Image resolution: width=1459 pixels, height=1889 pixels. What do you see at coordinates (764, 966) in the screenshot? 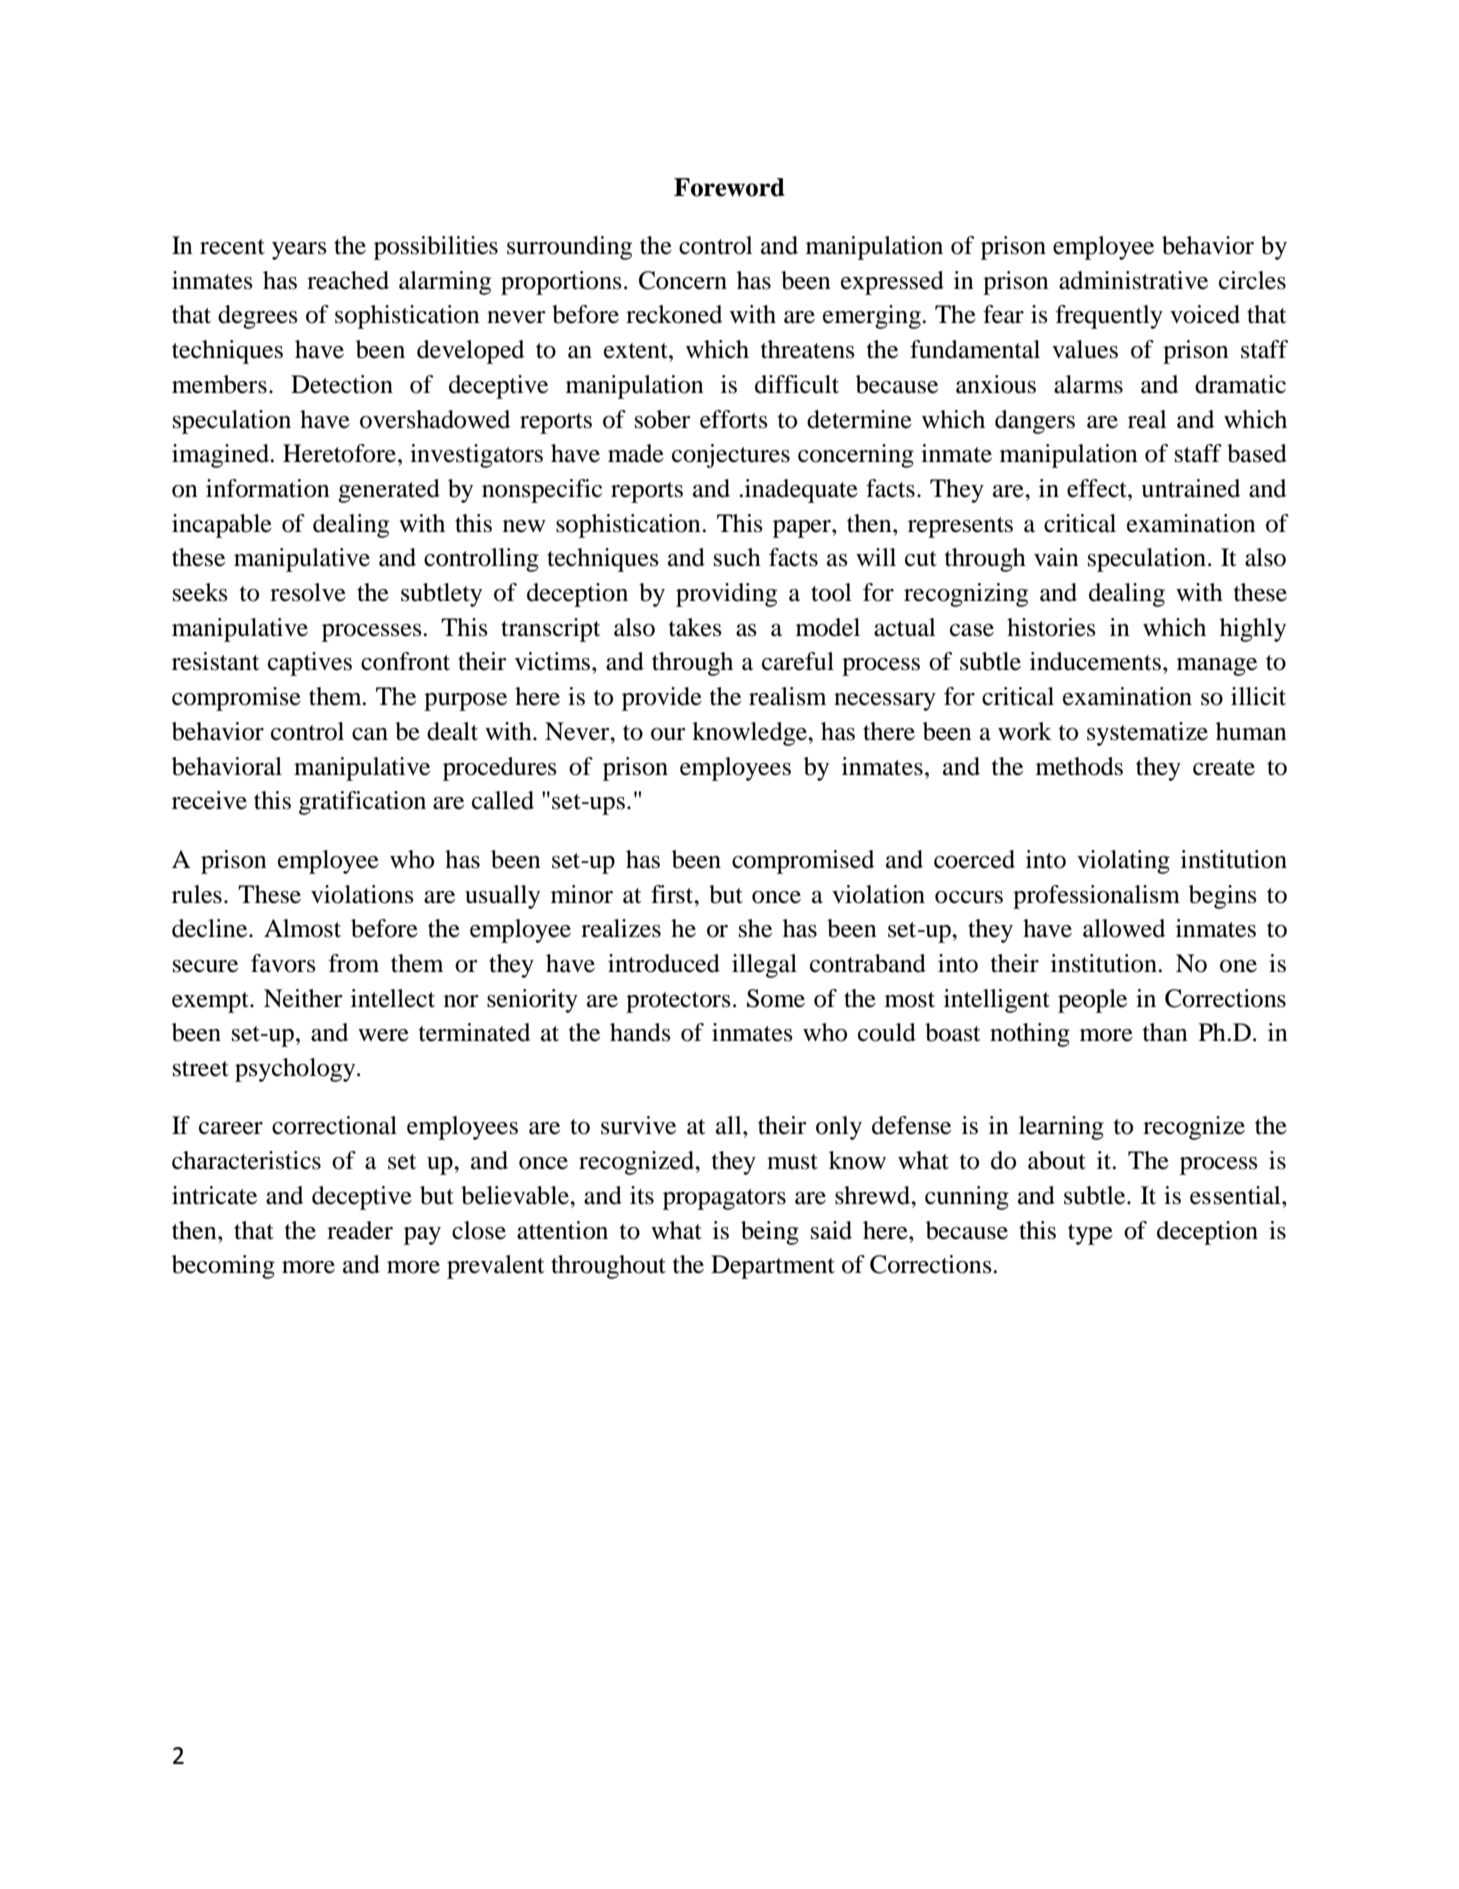
I see `illegal` at bounding box center [764, 966].
